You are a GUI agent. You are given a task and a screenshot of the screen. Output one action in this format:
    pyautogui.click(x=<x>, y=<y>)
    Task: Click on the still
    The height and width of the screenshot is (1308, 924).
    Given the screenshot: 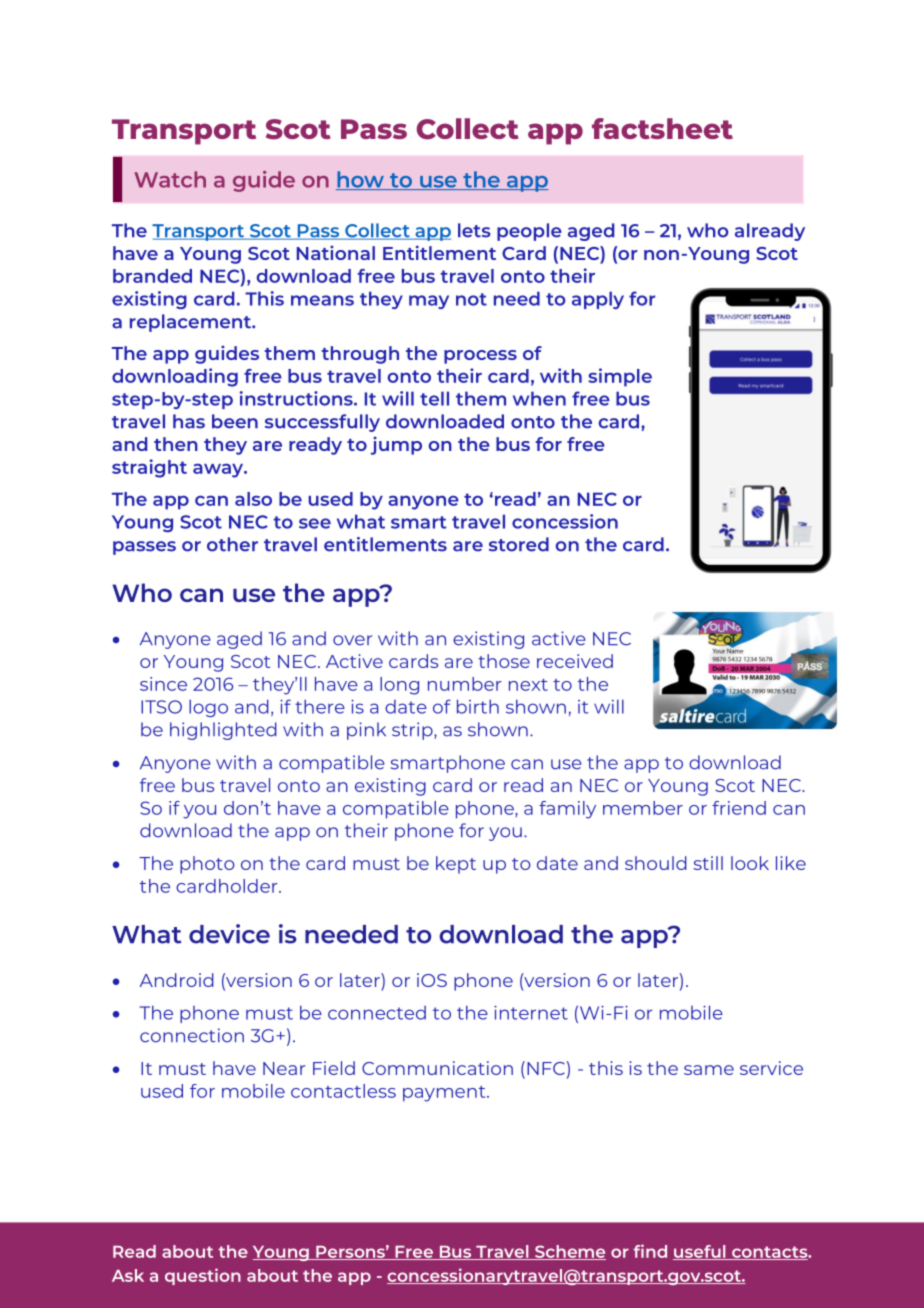 What is the action you would take?
    pyautogui.click(x=708, y=863)
